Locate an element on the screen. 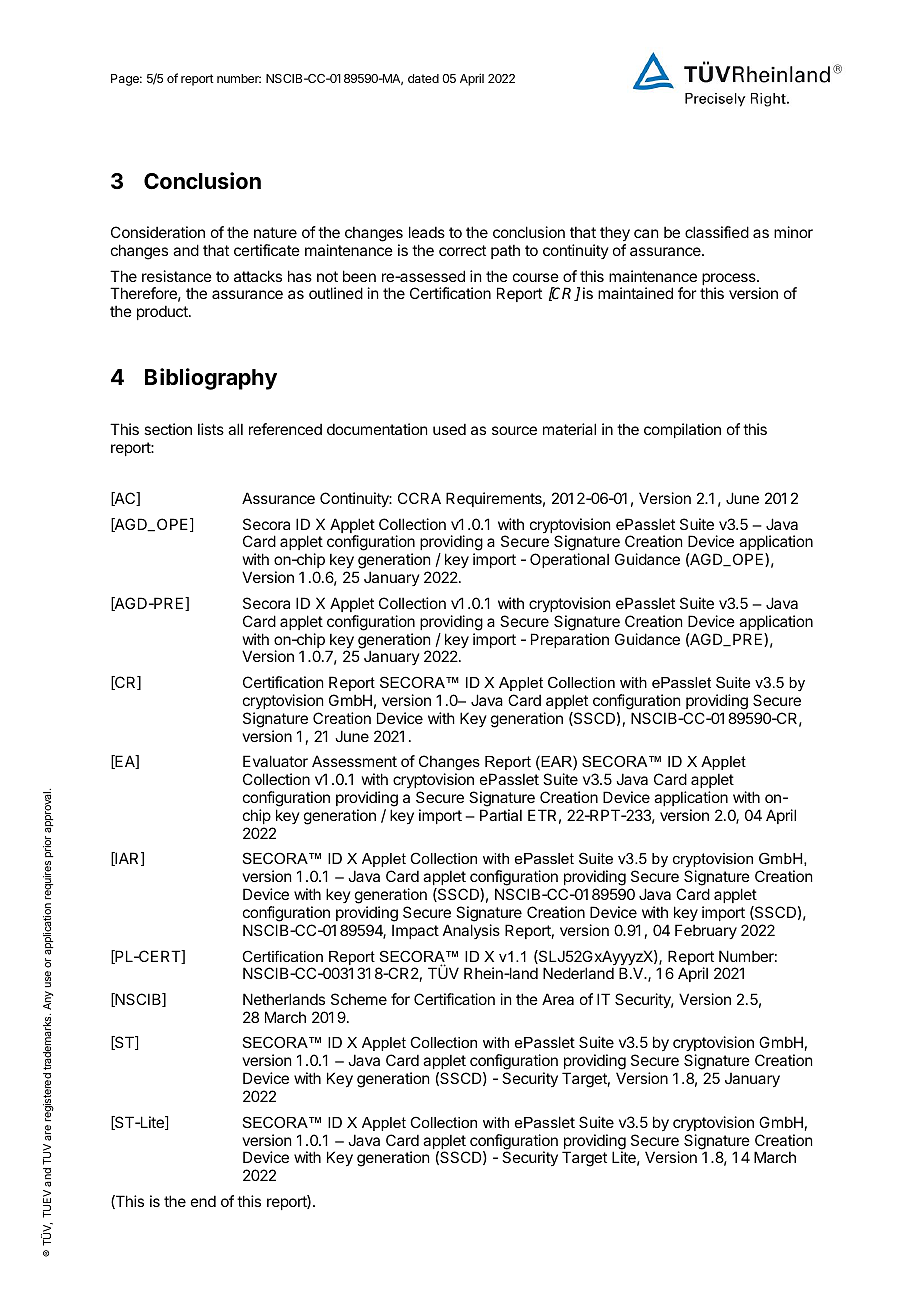  Preparation is located at coordinates (570, 640).
